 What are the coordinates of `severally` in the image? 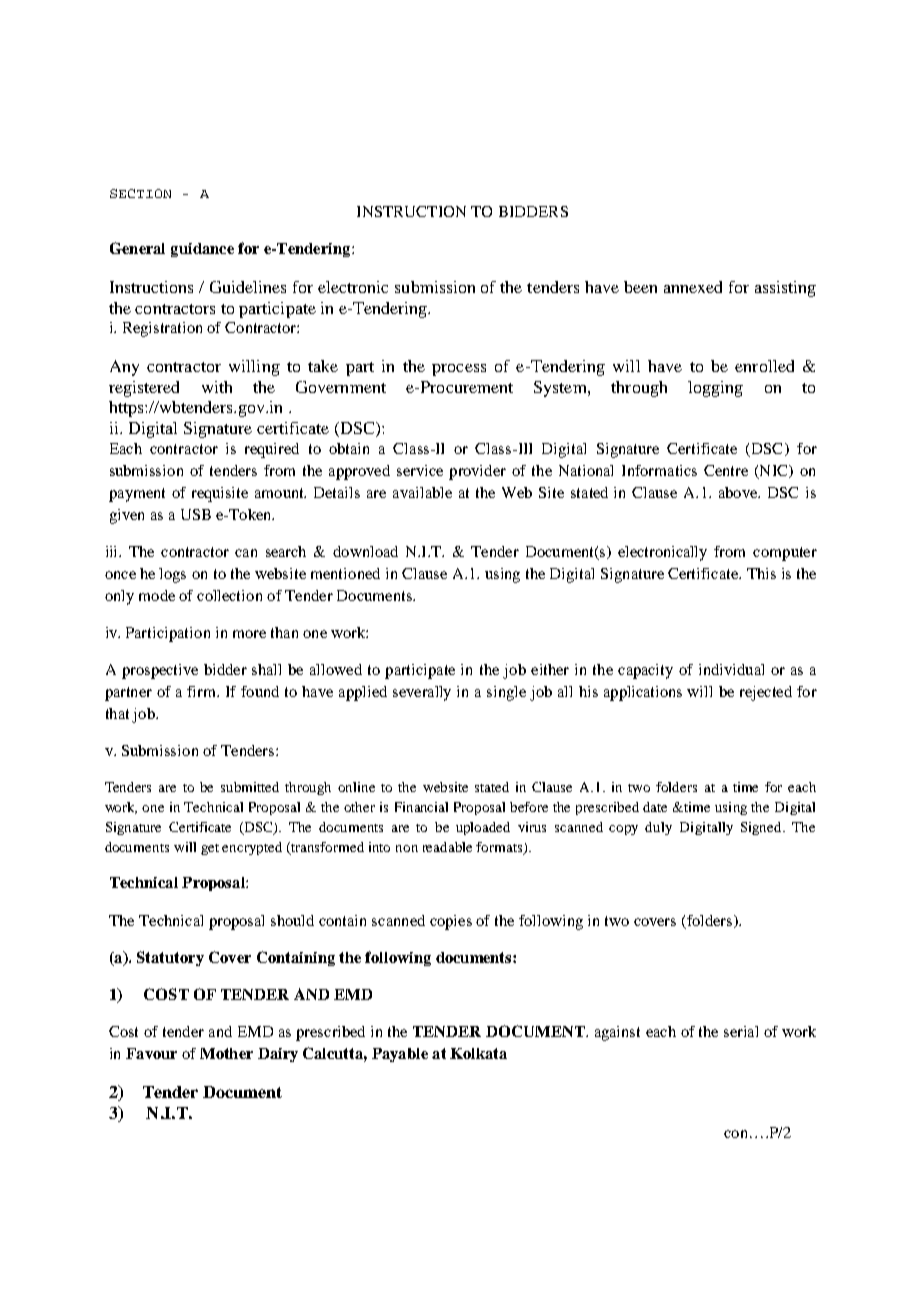 It's located at (422, 693).
